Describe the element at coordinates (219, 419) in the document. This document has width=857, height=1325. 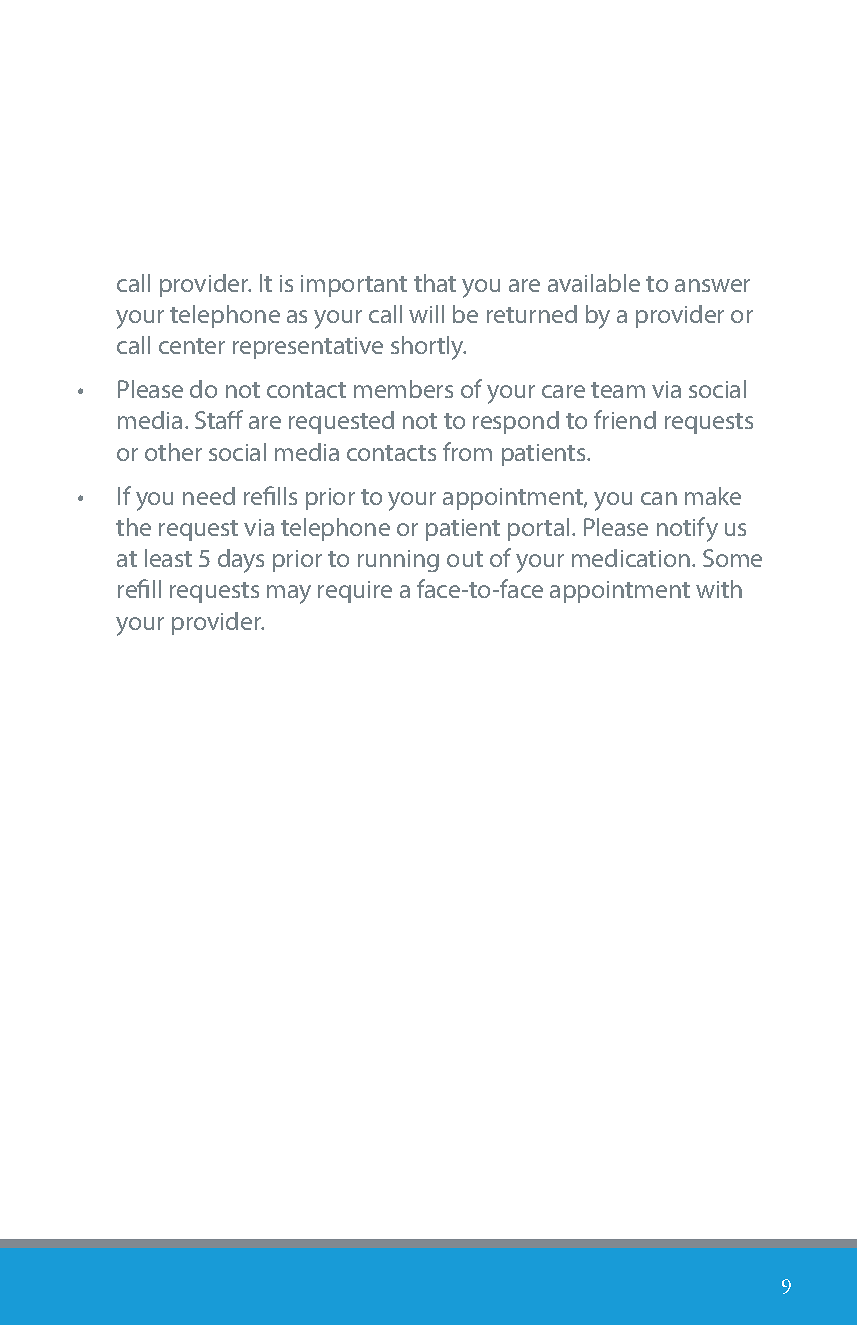
I see `Staff` at that location.
